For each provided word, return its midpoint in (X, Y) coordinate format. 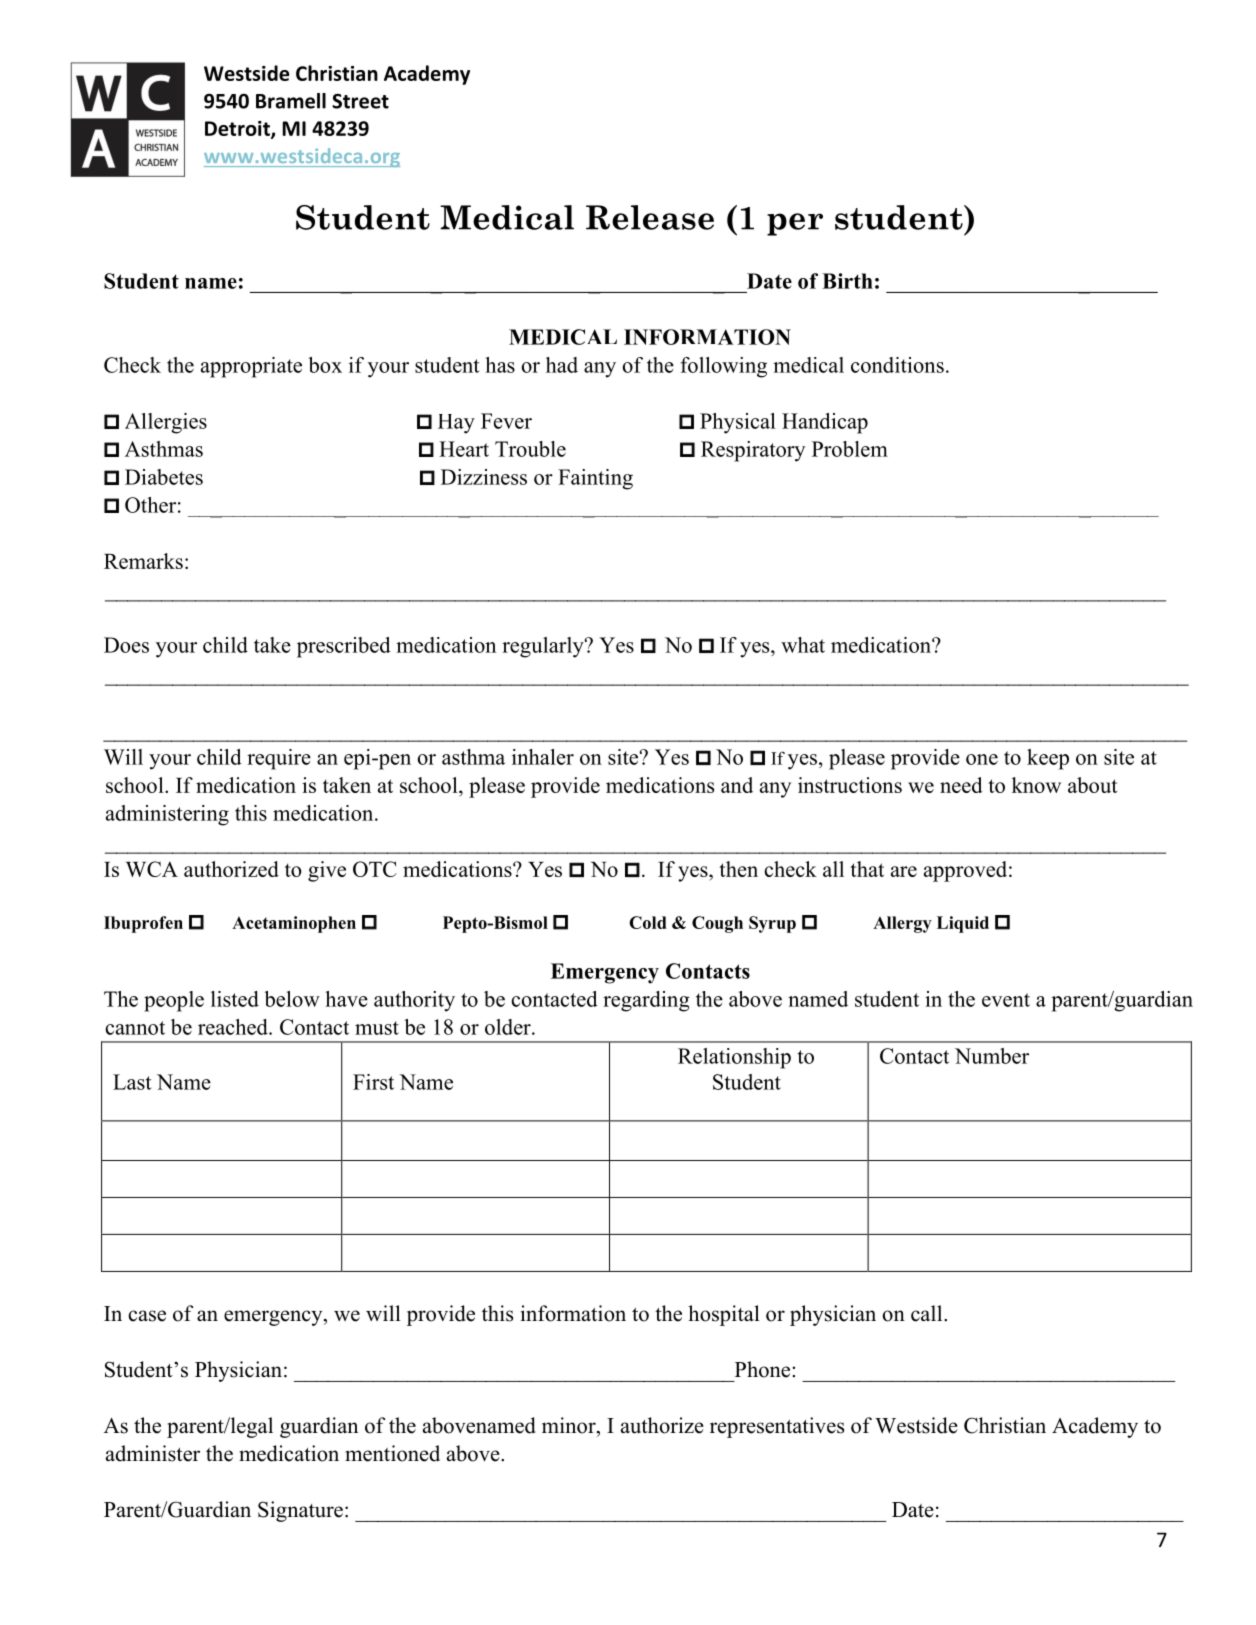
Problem (850, 449)
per (795, 224)
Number (992, 1056)
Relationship (734, 1058)
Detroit (238, 129)
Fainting (595, 479)
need (961, 785)
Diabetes (164, 477)
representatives (777, 1427)
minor (570, 1425)
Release (650, 217)
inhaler (543, 757)
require (279, 759)
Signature (300, 1511)
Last (132, 1082)
